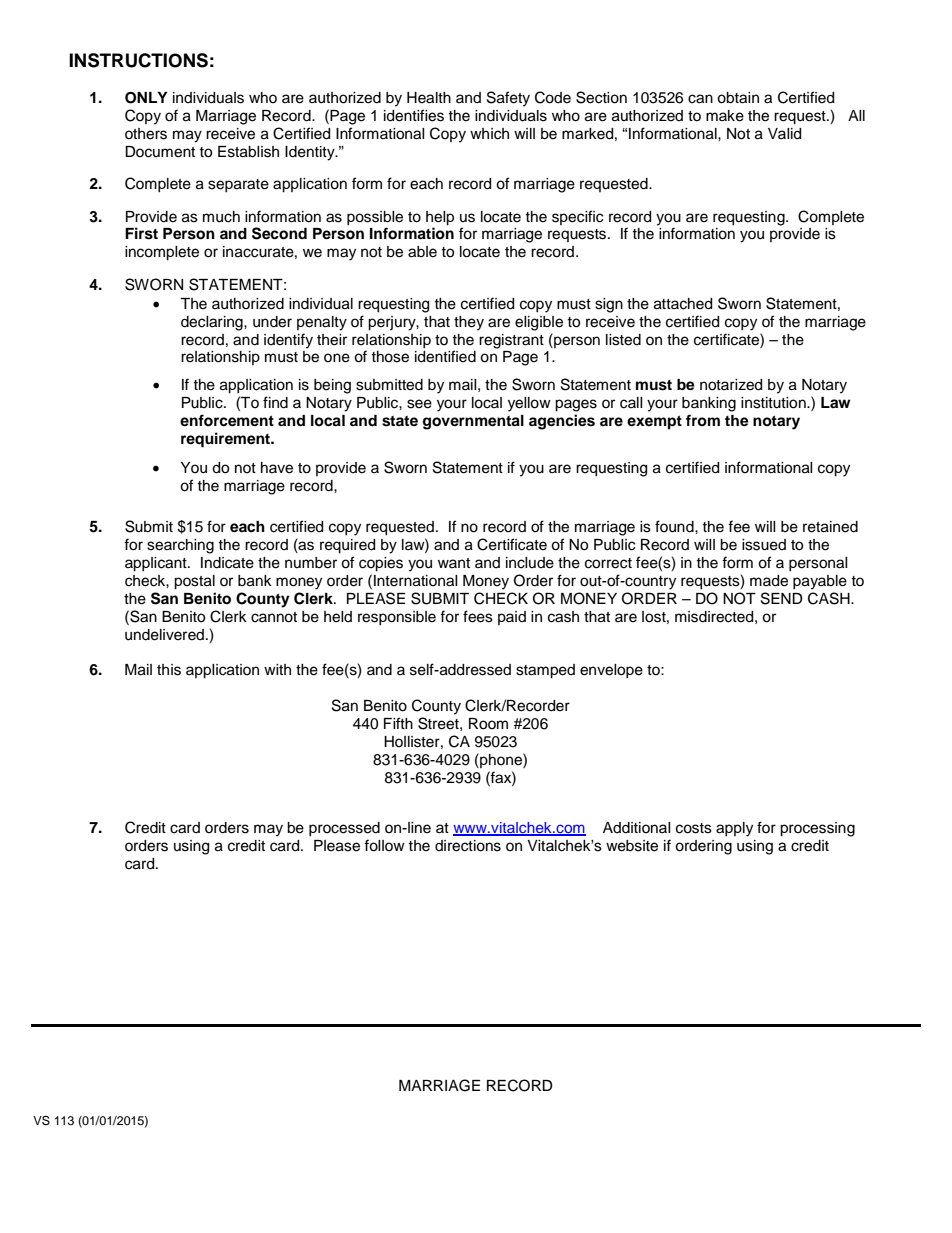 The height and width of the page is (1233, 952). What do you see at coordinates (468, 846) in the page?
I see `directions` at bounding box center [468, 846].
